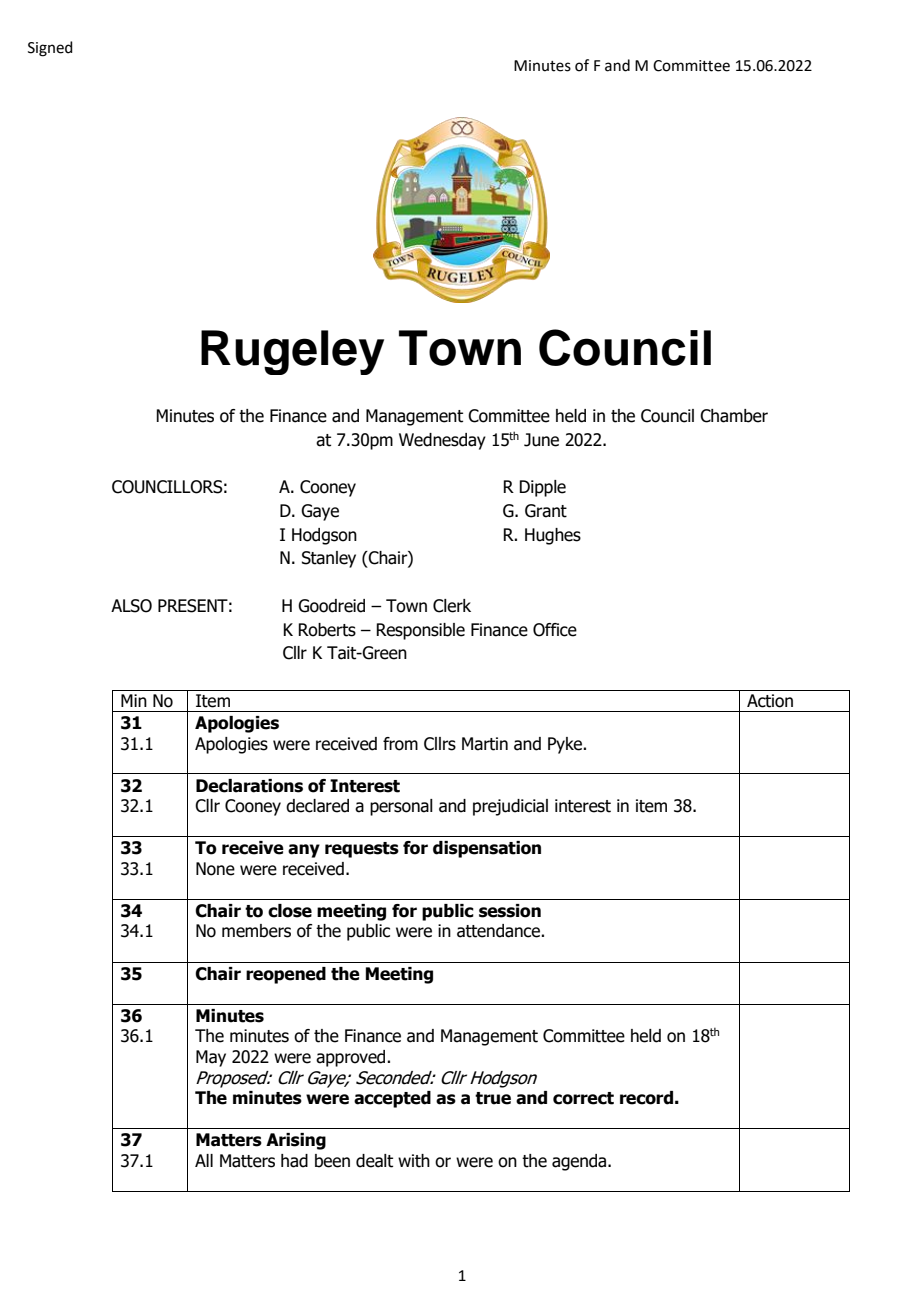 This page has height=1308, width=924. What do you see at coordinates (555, 630) in the page?
I see `Office` at bounding box center [555, 630].
